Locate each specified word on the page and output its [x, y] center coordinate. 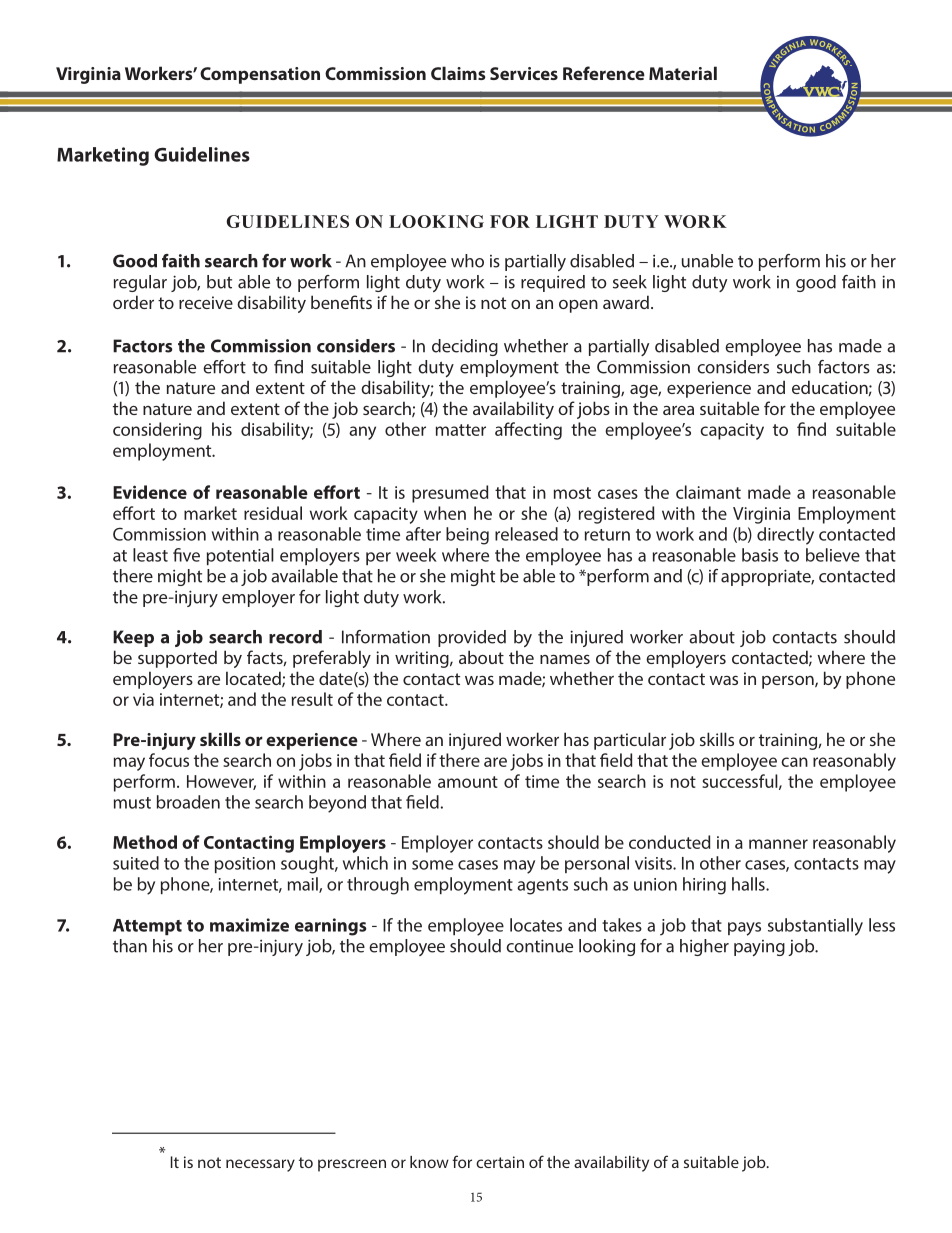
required [553, 283]
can [794, 762]
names [565, 659]
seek [630, 282]
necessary [260, 1165]
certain [500, 1162]
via [143, 699]
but [219, 282]
